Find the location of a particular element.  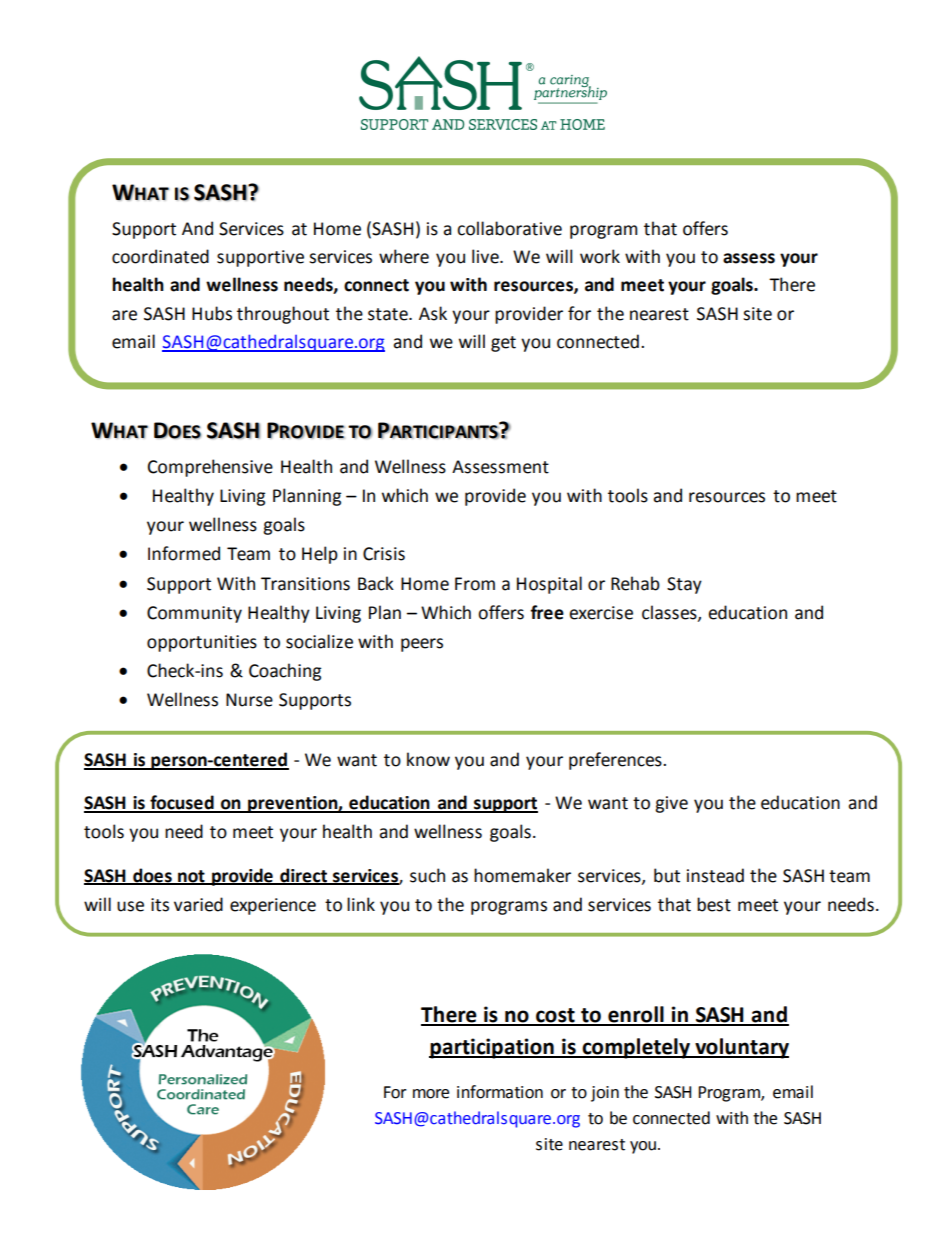

peers is located at coordinates (422, 645).
